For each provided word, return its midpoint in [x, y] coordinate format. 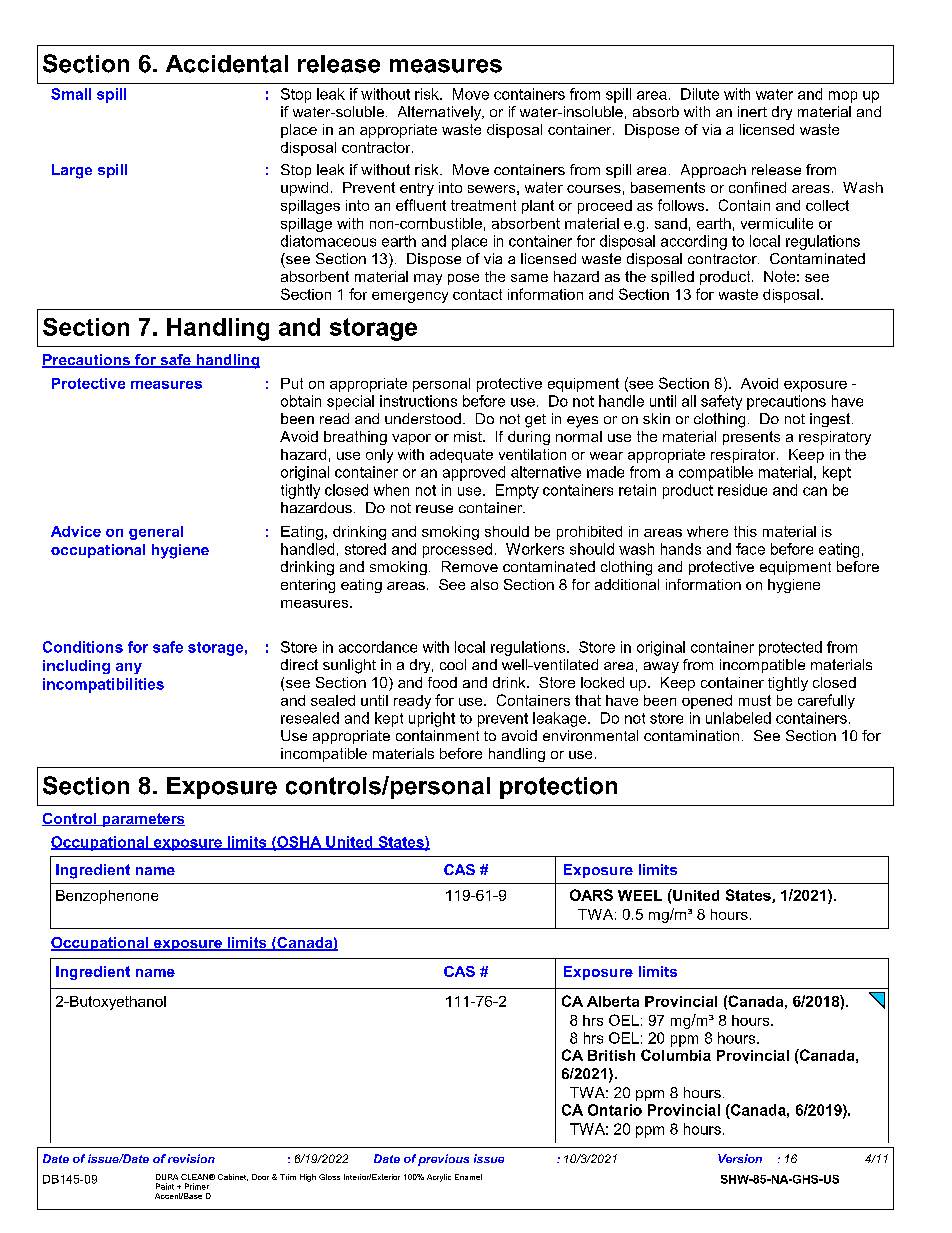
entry [417, 189]
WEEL [640, 895]
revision [191, 1158]
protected [790, 648]
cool [453, 664]
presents [751, 438]
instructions [418, 401]
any [129, 668]
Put [292, 383]
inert [752, 111]
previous [443, 1160]
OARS [591, 895]
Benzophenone [107, 897]
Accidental [227, 64]
